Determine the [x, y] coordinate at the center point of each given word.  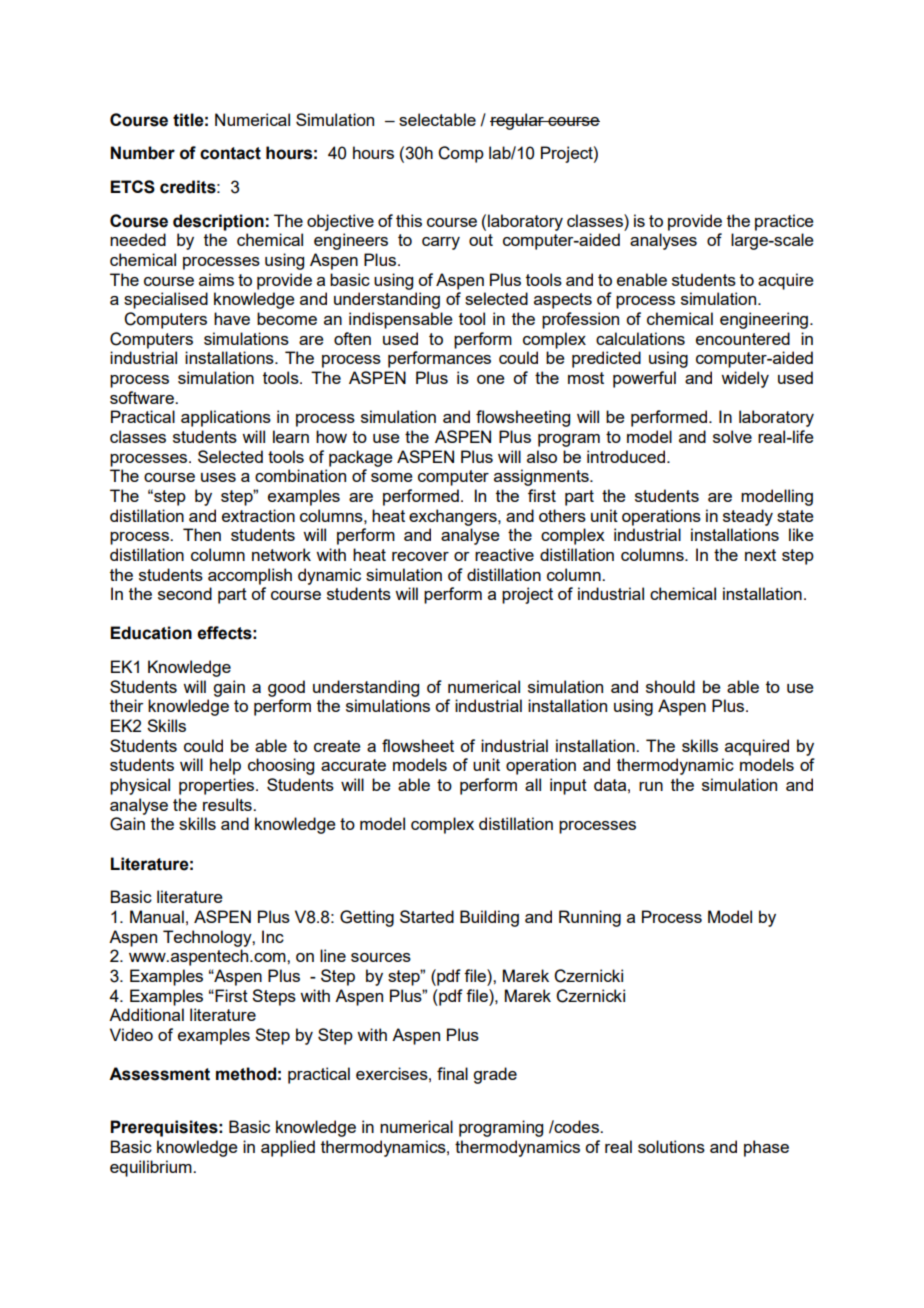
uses [218, 477]
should [670, 686]
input [568, 786]
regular [518, 121]
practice [784, 222]
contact [230, 153]
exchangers [454, 517]
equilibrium [152, 1168]
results [228, 804]
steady [748, 517]
